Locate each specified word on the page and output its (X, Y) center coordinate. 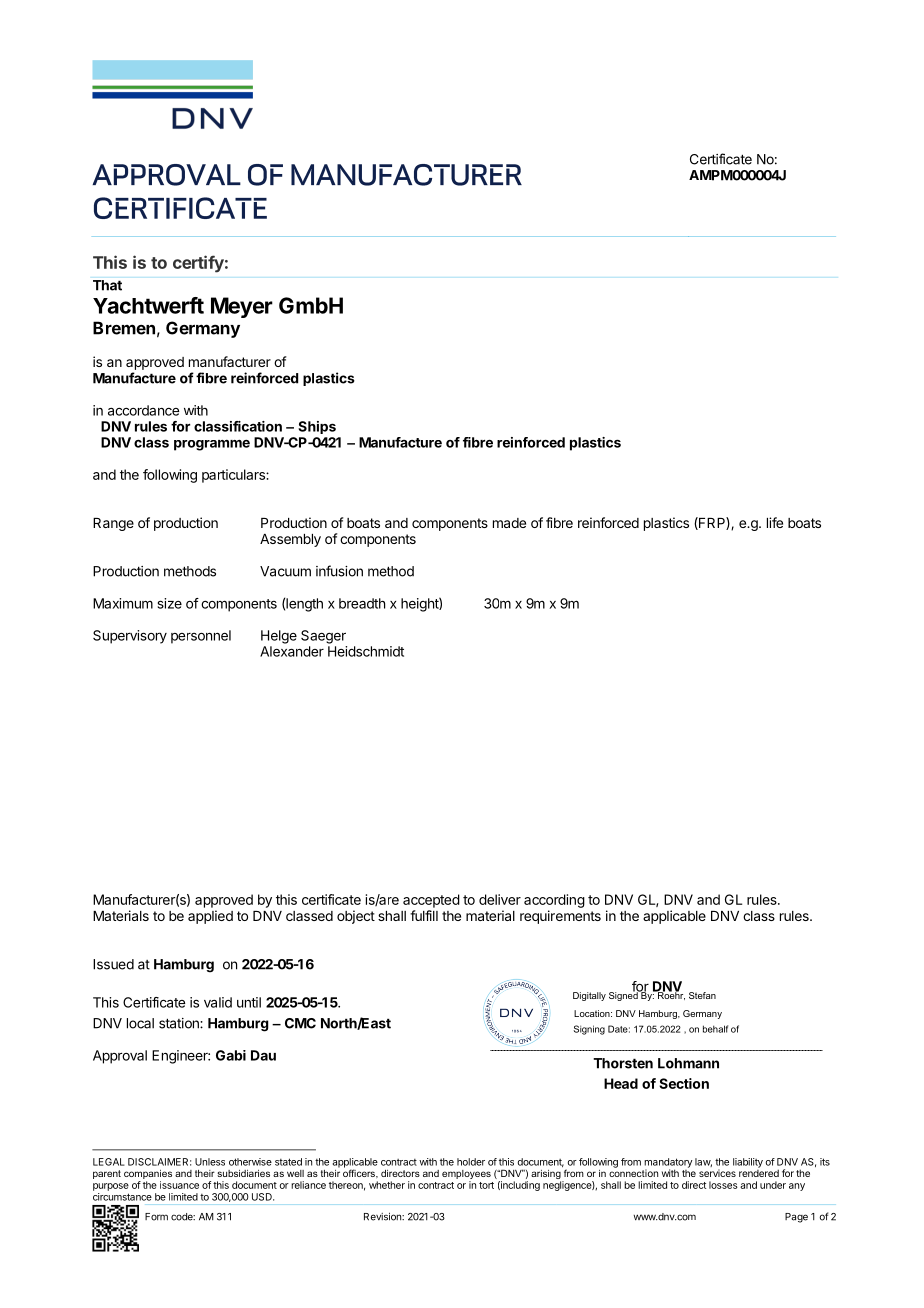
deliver (500, 899)
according (554, 901)
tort (486, 1185)
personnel (201, 637)
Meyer (242, 307)
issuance (179, 1185)
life (775, 522)
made (509, 523)
